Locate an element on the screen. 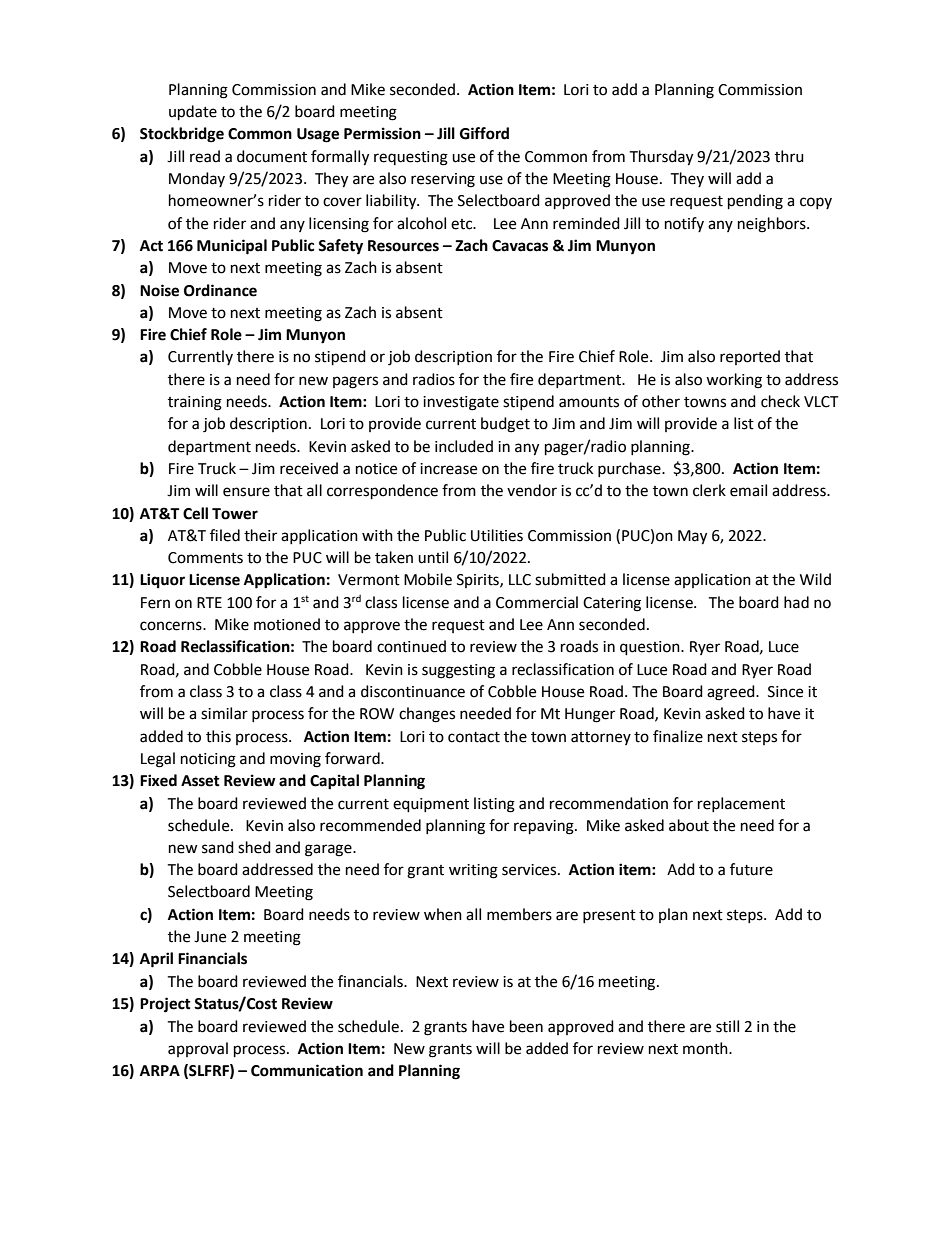 The image size is (952, 1233). email is located at coordinates (748, 490).
